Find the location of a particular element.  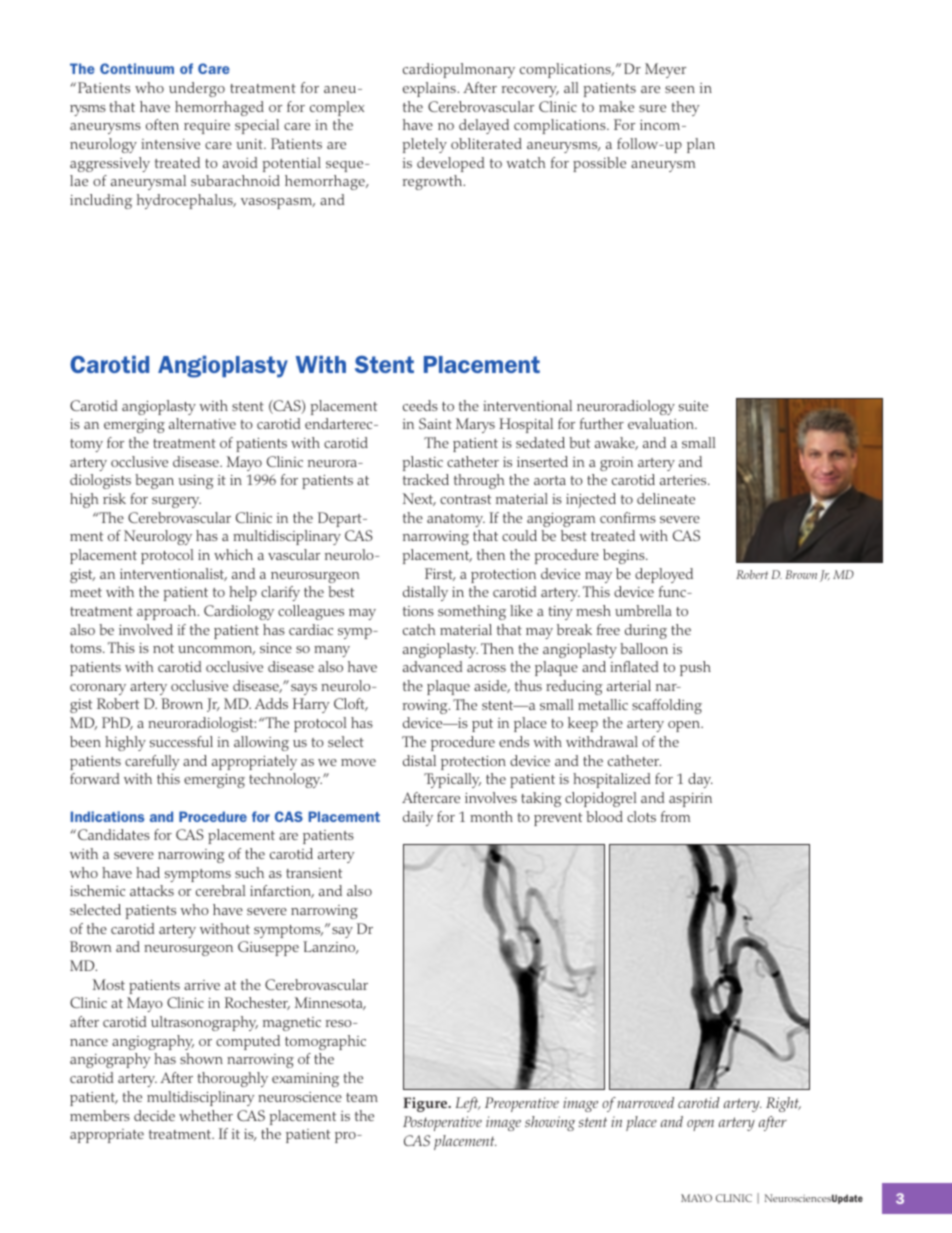

daily is located at coordinates (418, 818).
